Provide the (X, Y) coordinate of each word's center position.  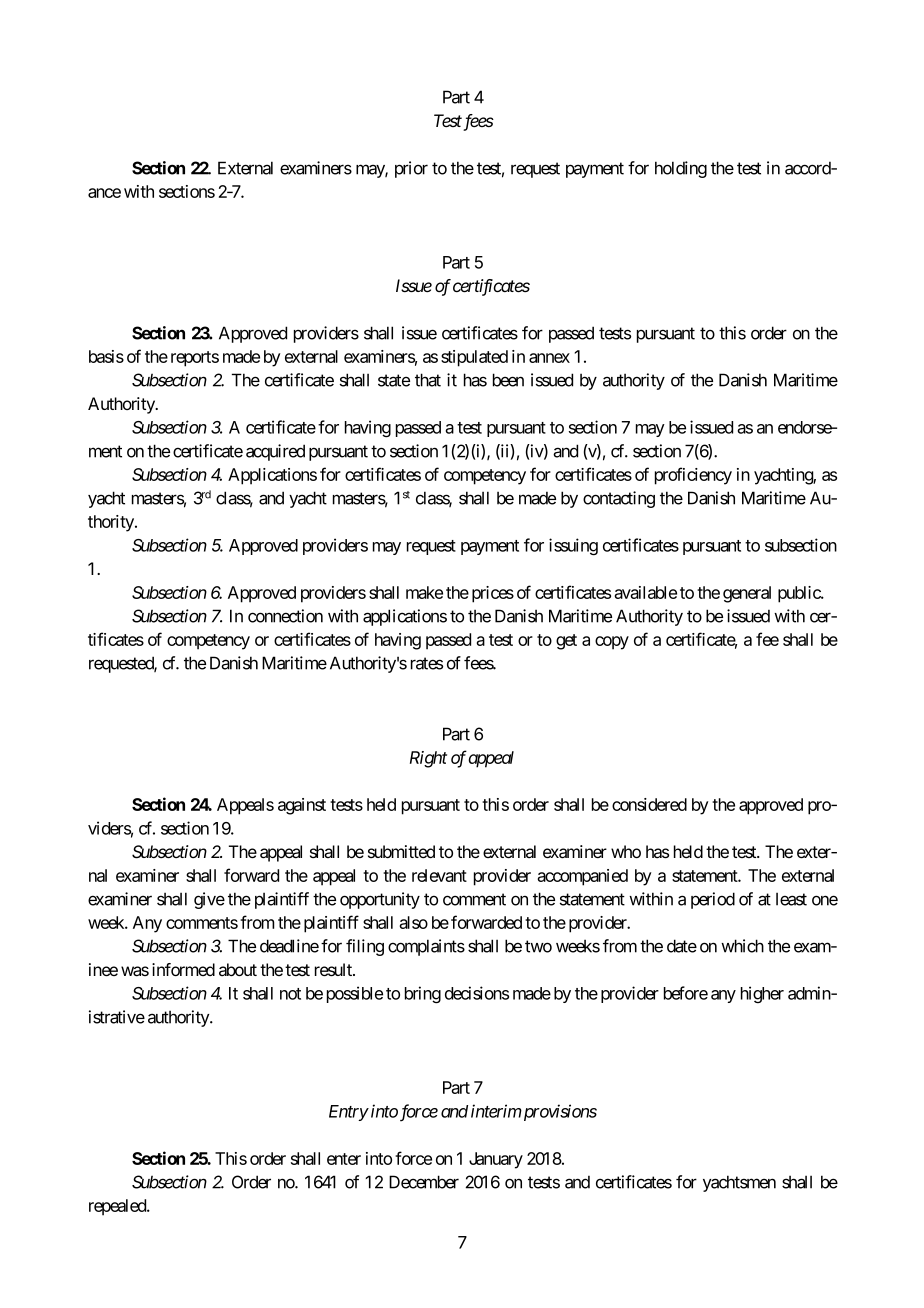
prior (411, 169)
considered (649, 804)
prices (493, 594)
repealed (118, 1207)
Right (428, 759)
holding (681, 169)
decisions (477, 993)
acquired (275, 452)
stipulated (474, 358)
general (747, 594)
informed (183, 969)
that (428, 380)
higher (762, 994)
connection (285, 616)
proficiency (693, 476)
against (302, 806)
